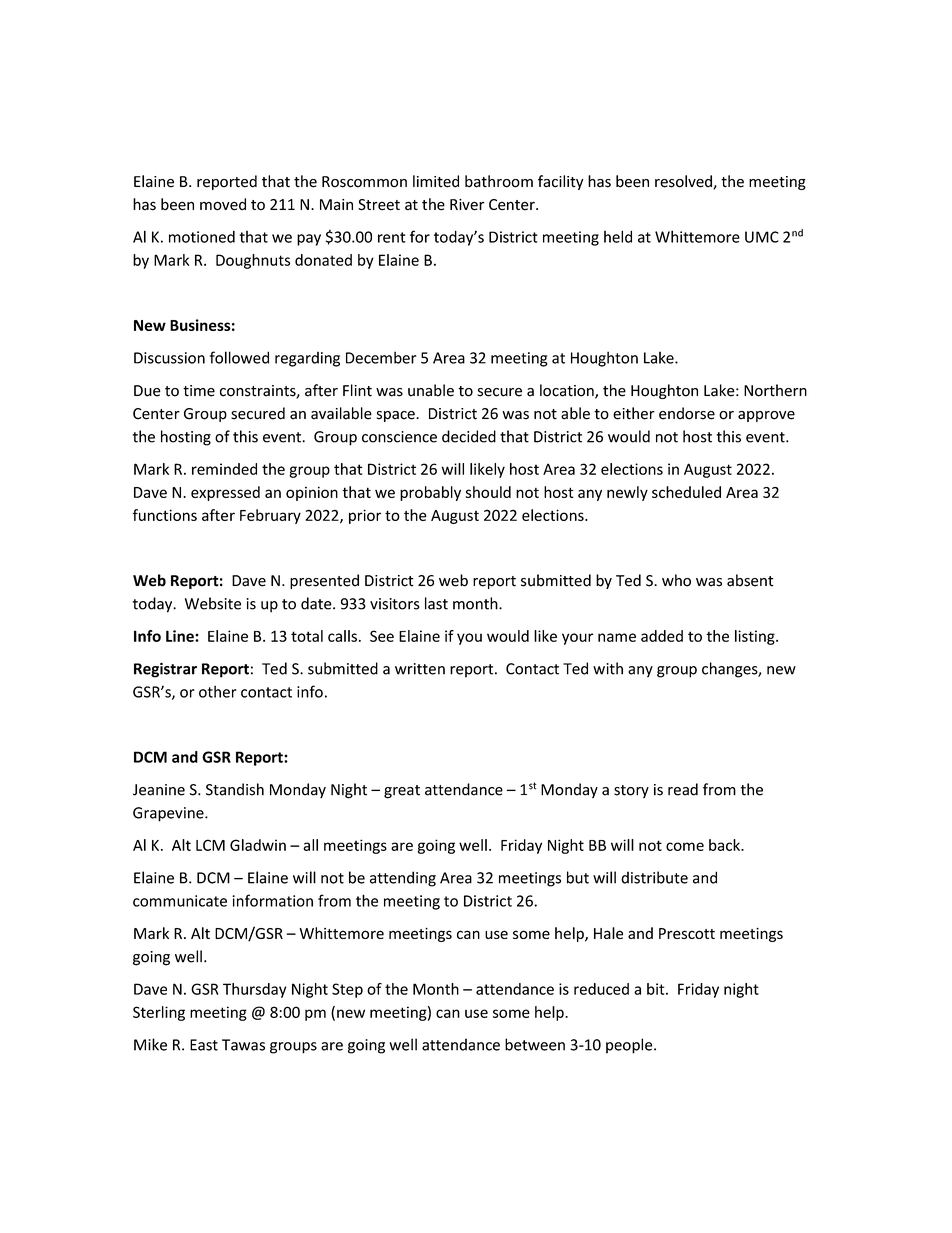 This image has height=1233, width=952. I want to click on East, so click(204, 1045).
